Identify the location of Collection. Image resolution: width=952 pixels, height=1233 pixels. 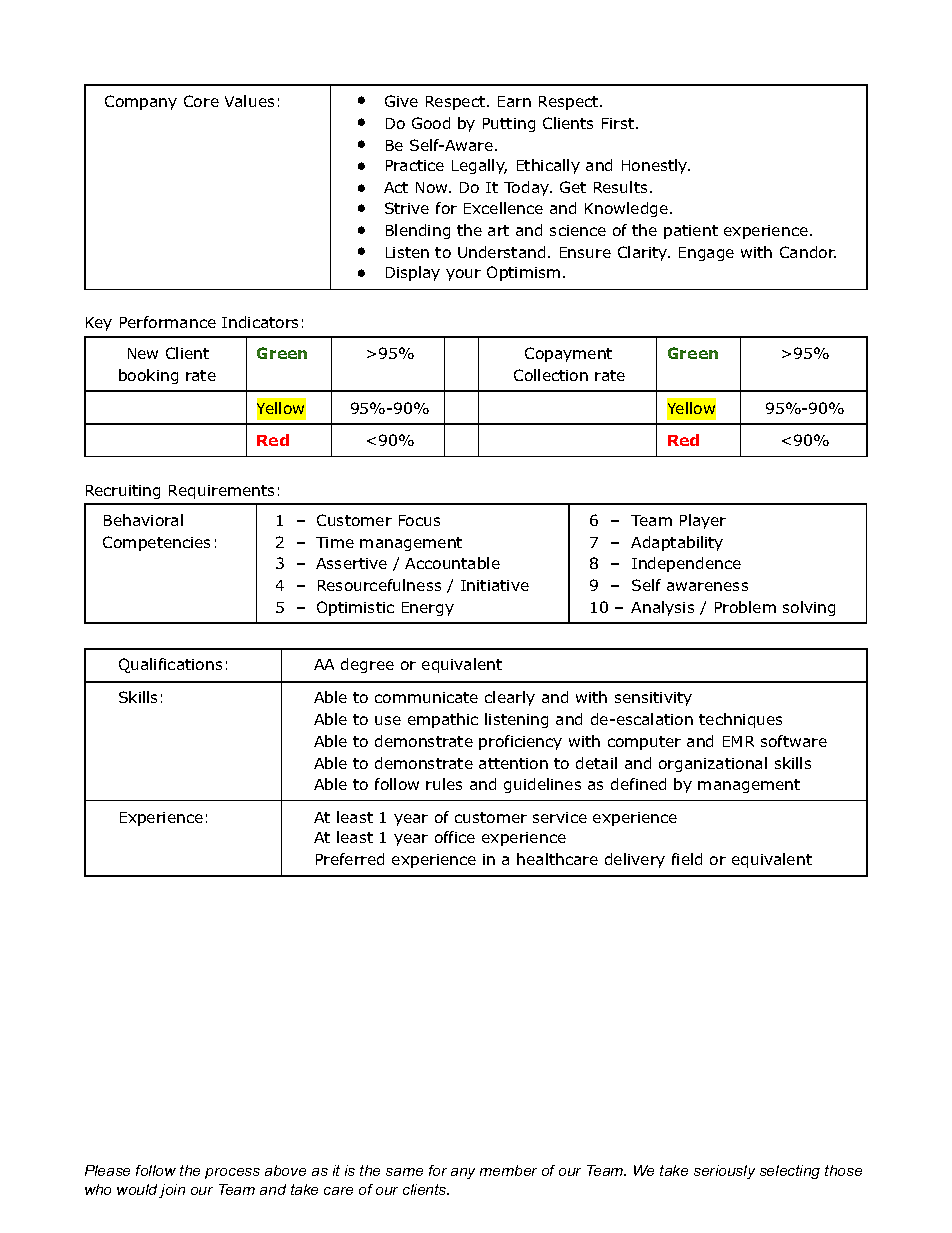
(551, 375).
